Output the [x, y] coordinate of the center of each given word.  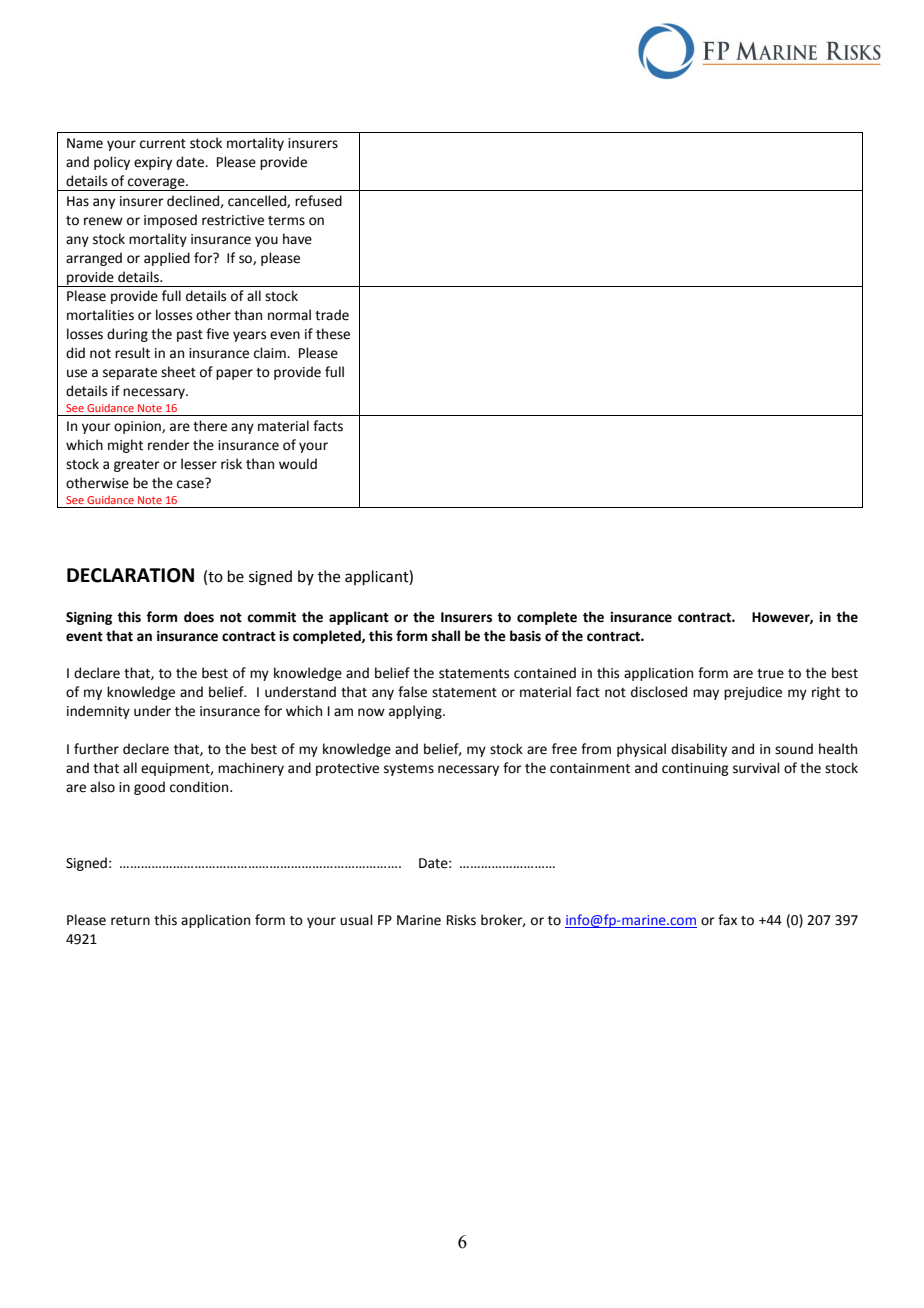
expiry [153, 163]
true [770, 674]
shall [446, 636]
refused [318, 201]
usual [356, 920]
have [297, 239]
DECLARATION [130, 575]
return [130, 921]
